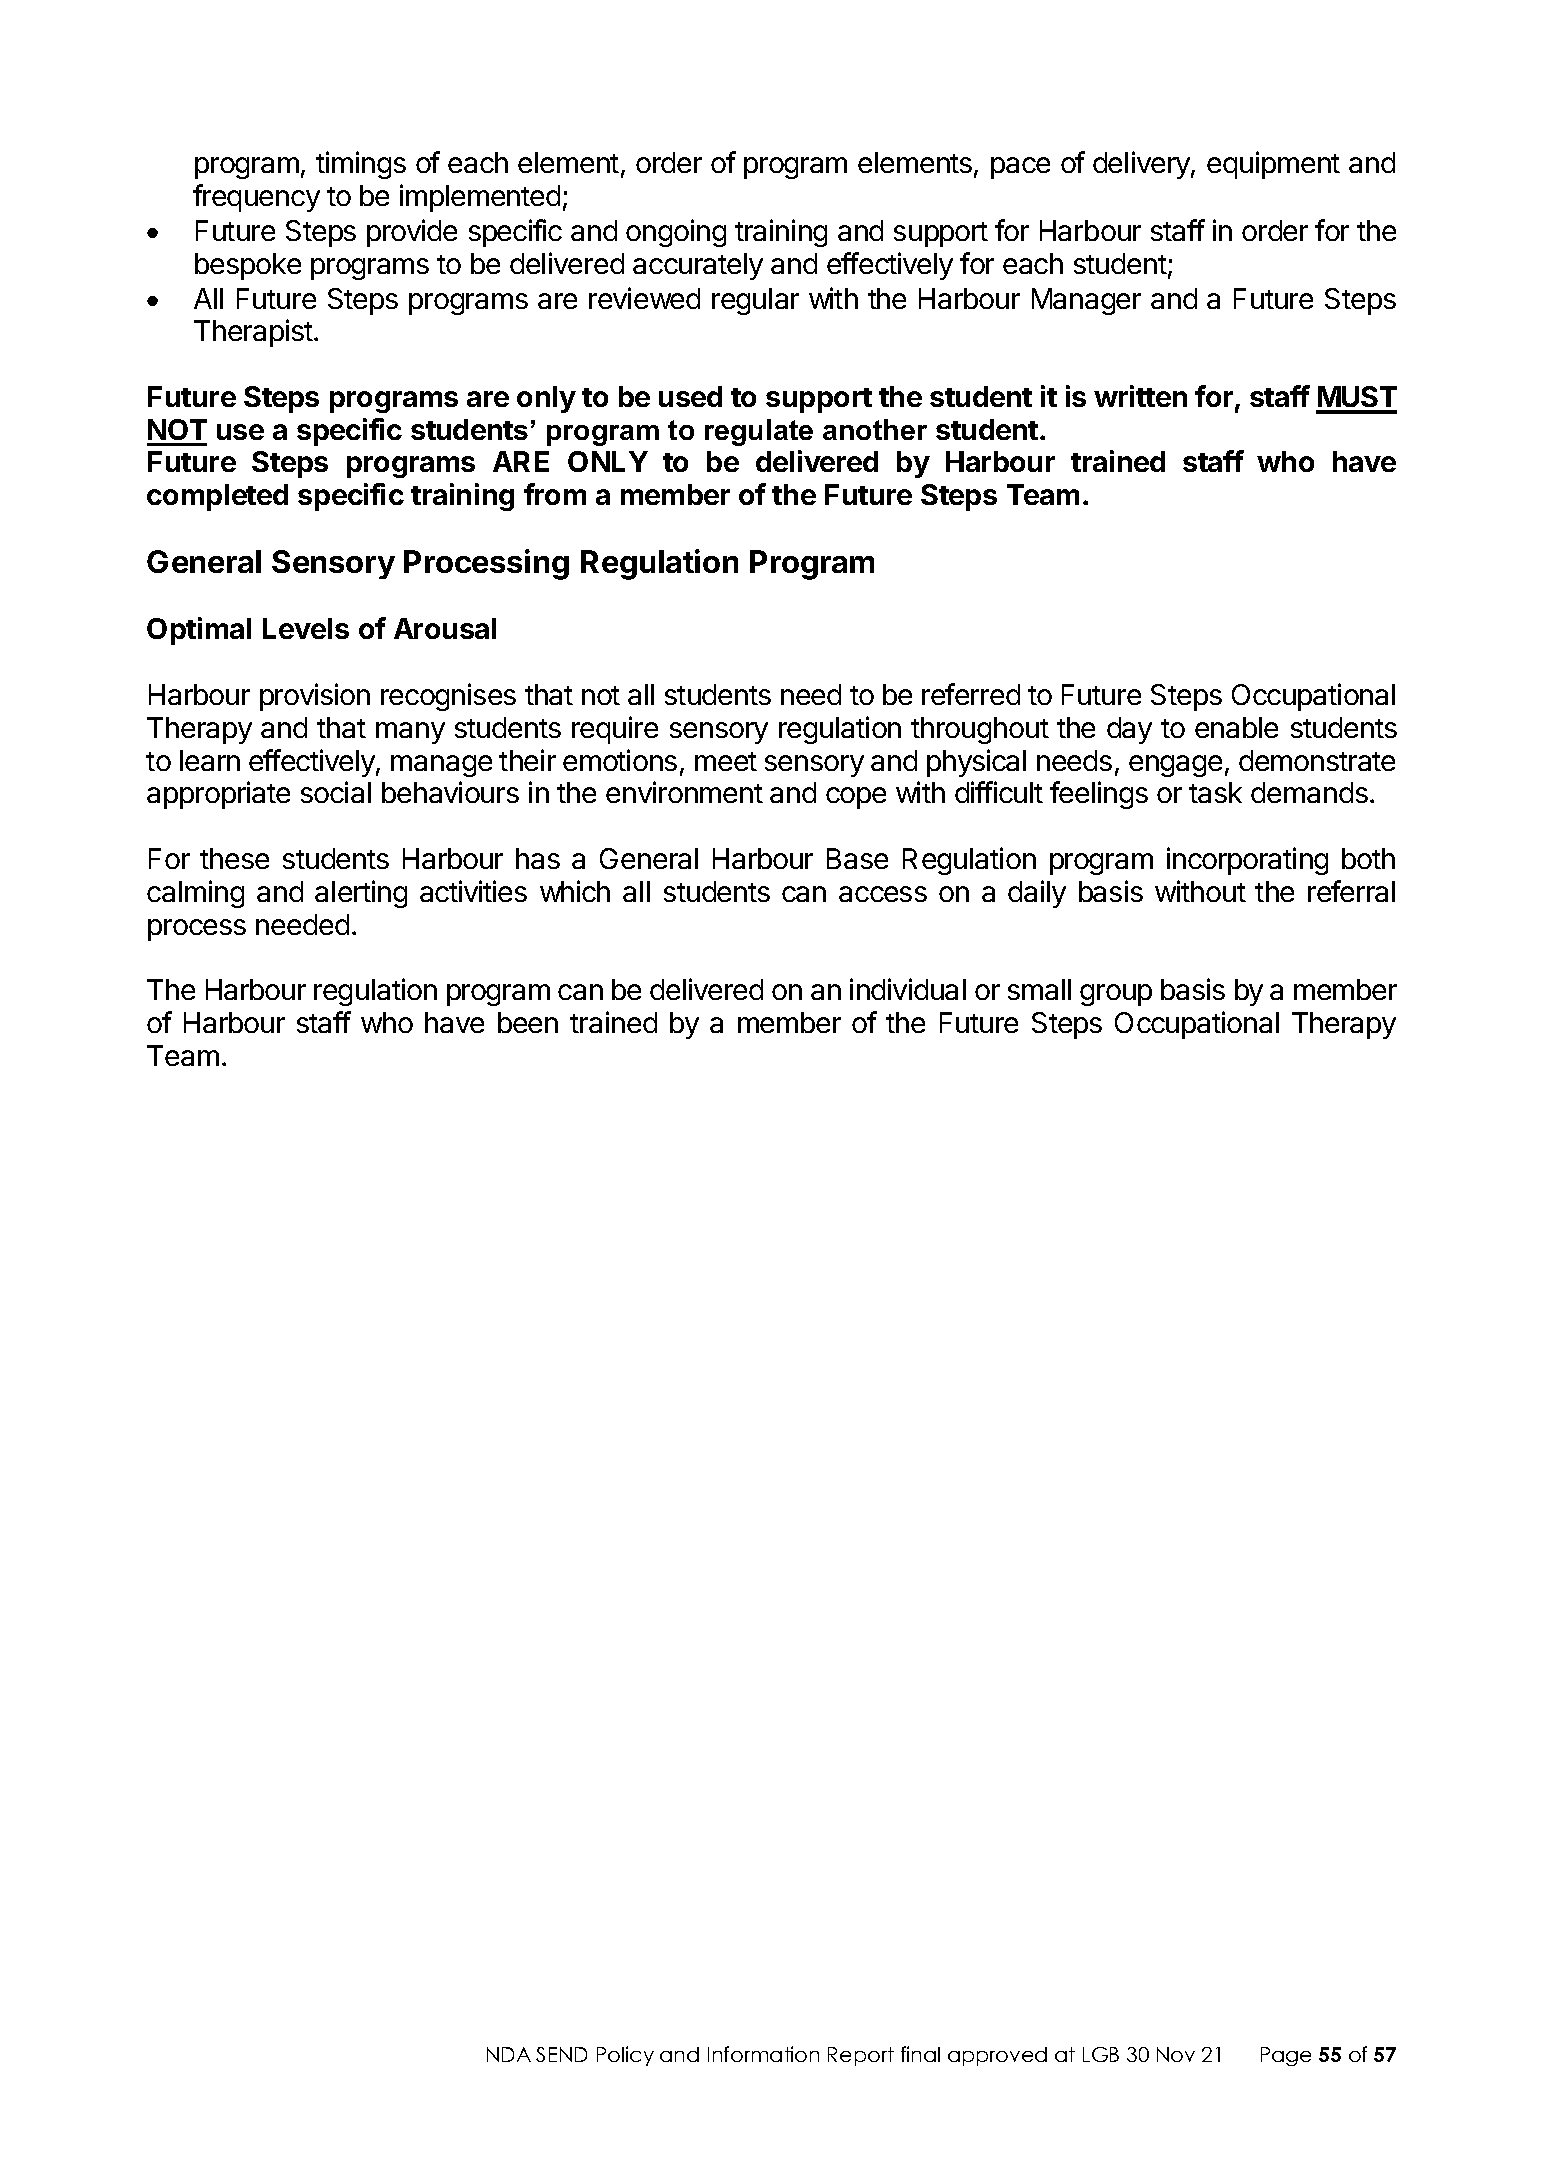 Image resolution: width=1544 pixels, height=2183 pixels. I want to click on group, so click(1116, 995).
